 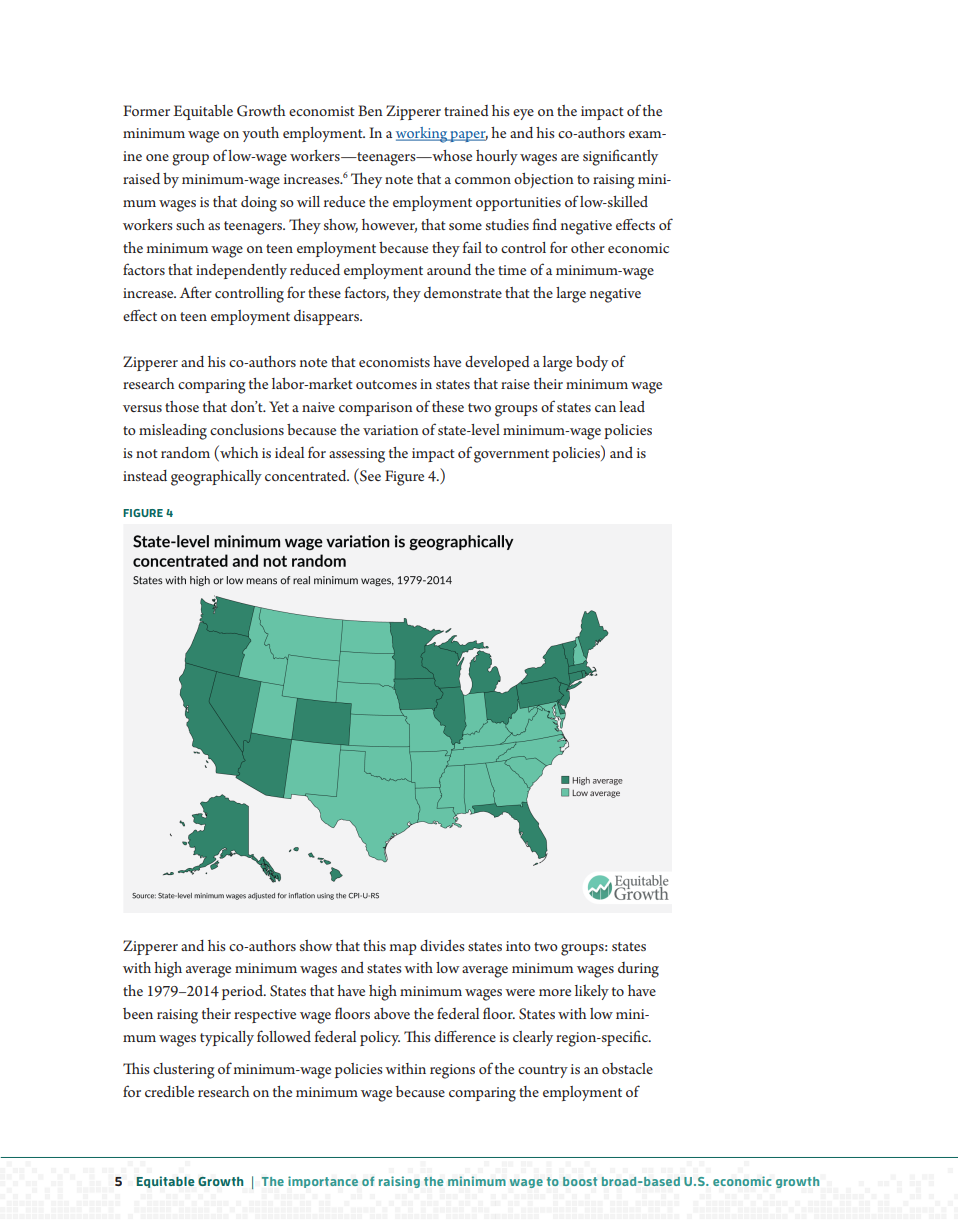 What do you see at coordinates (243, 992) in the document?
I see `period` at bounding box center [243, 992].
